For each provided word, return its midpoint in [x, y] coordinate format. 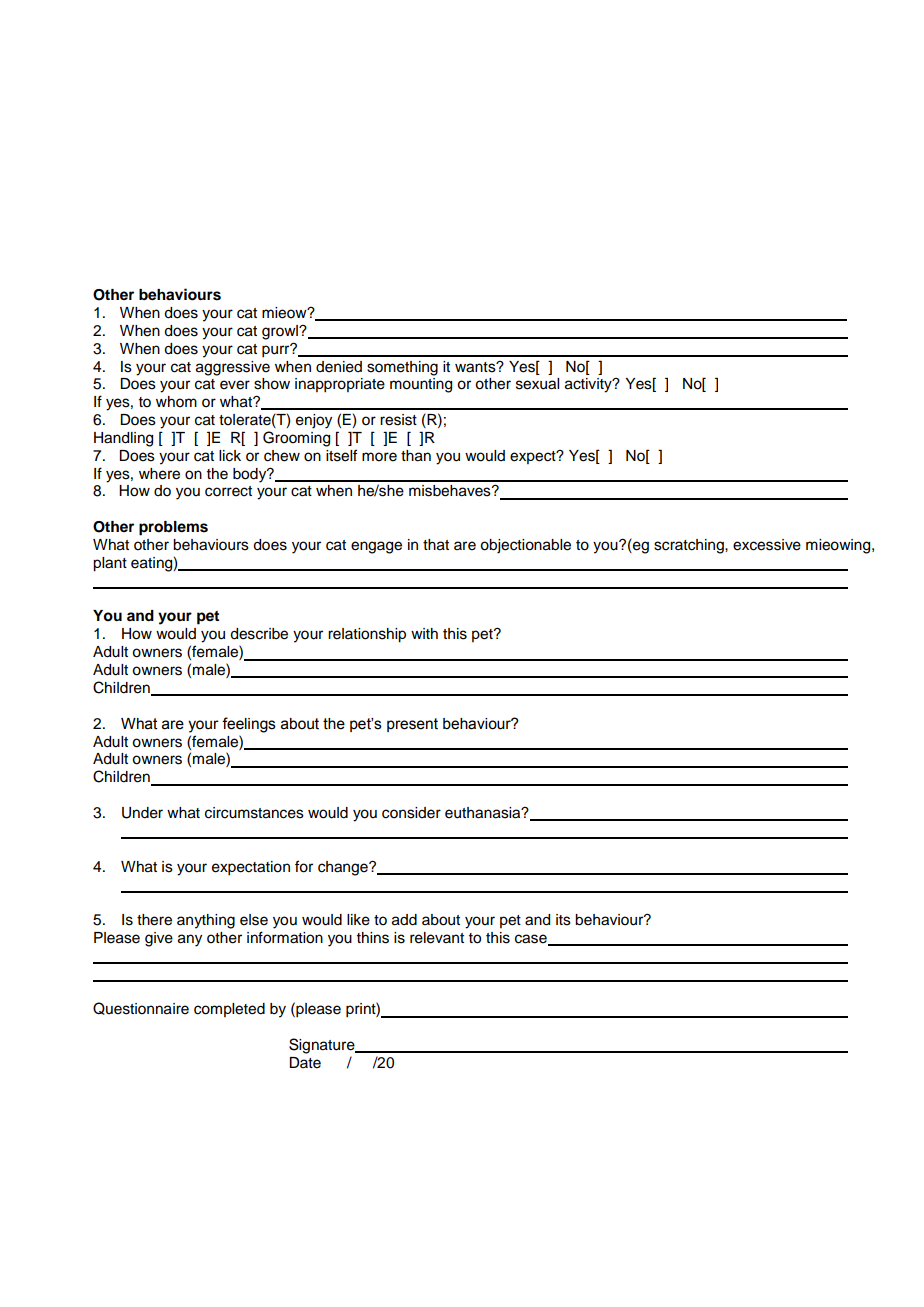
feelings [249, 725]
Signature [323, 1046]
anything [206, 921]
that [436, 545]
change [344, 868]
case [532, 940]
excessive [767, 545]
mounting [421, 385]
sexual [537, 384]
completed [229, 1010]
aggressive [233, 368]
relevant [437, 938]
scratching [690, 546]
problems [173, 528]
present [412, 725]
